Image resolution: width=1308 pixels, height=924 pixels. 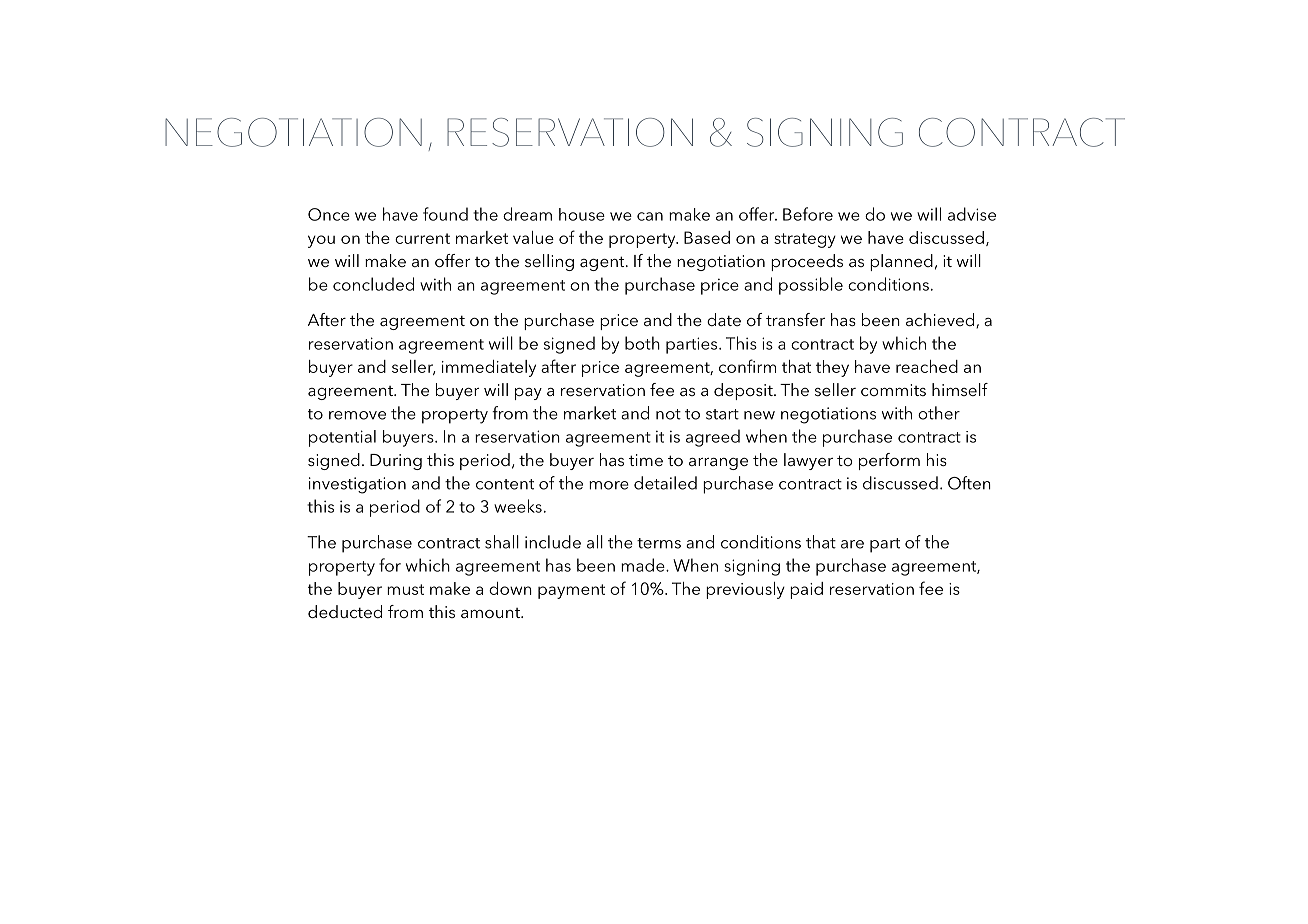 What do you see at coordinates (405, 589) in the page?
I see `must` at bounding box center [405, 589].
